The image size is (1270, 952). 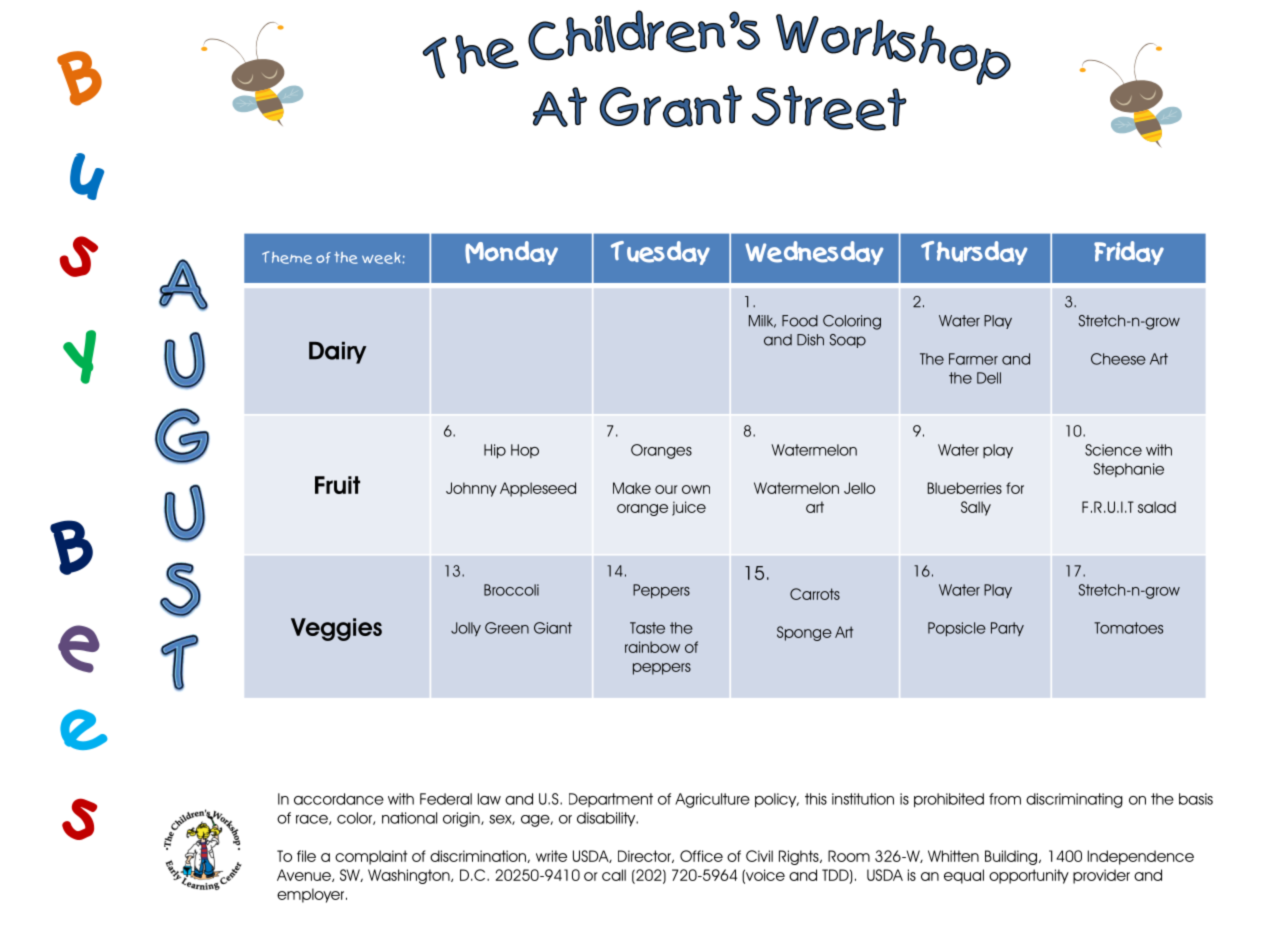 I want to click on own, so click(x=696, y=489).
